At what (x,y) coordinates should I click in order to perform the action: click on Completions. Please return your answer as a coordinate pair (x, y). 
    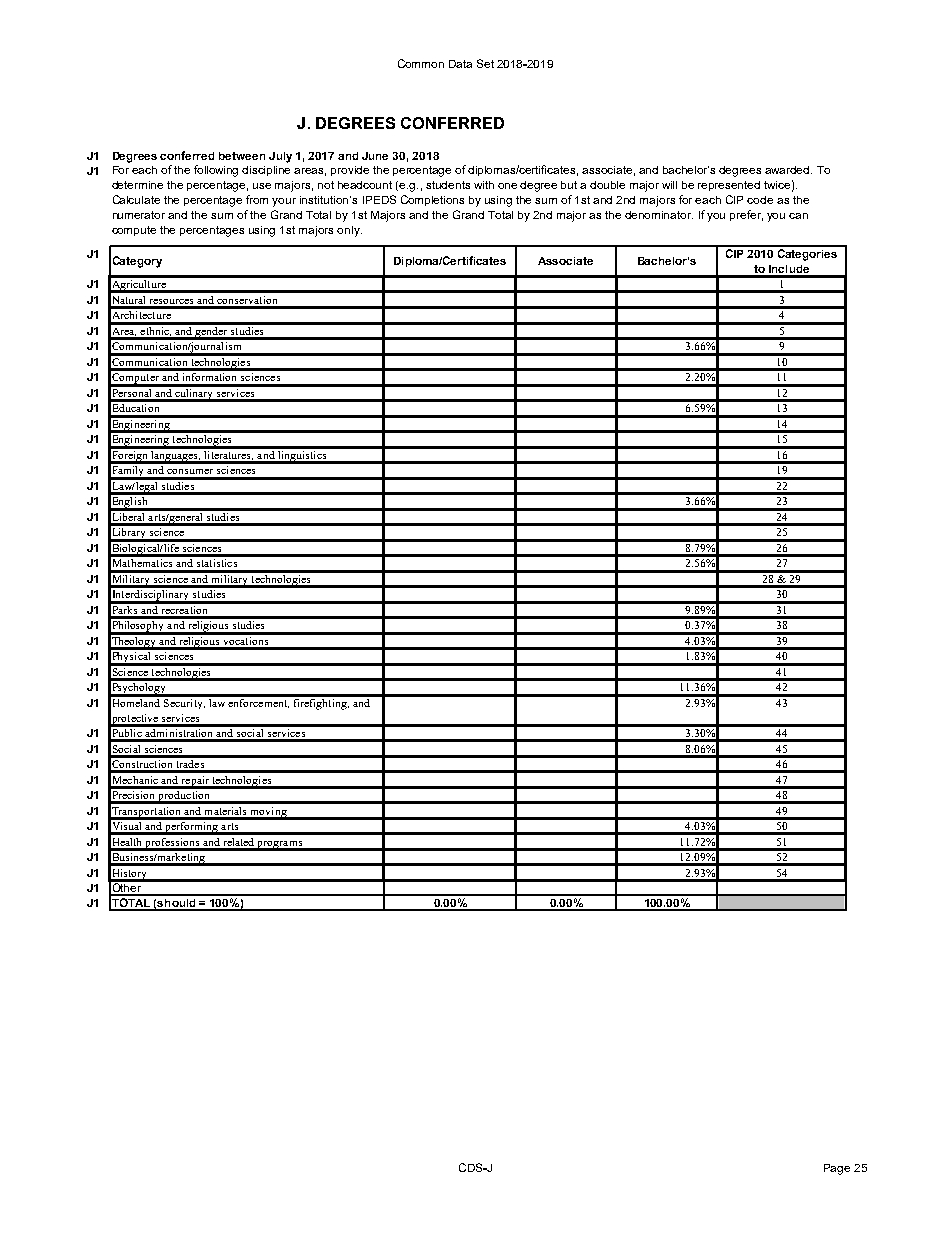
    Looking at the image, I should click on (432, 200).
